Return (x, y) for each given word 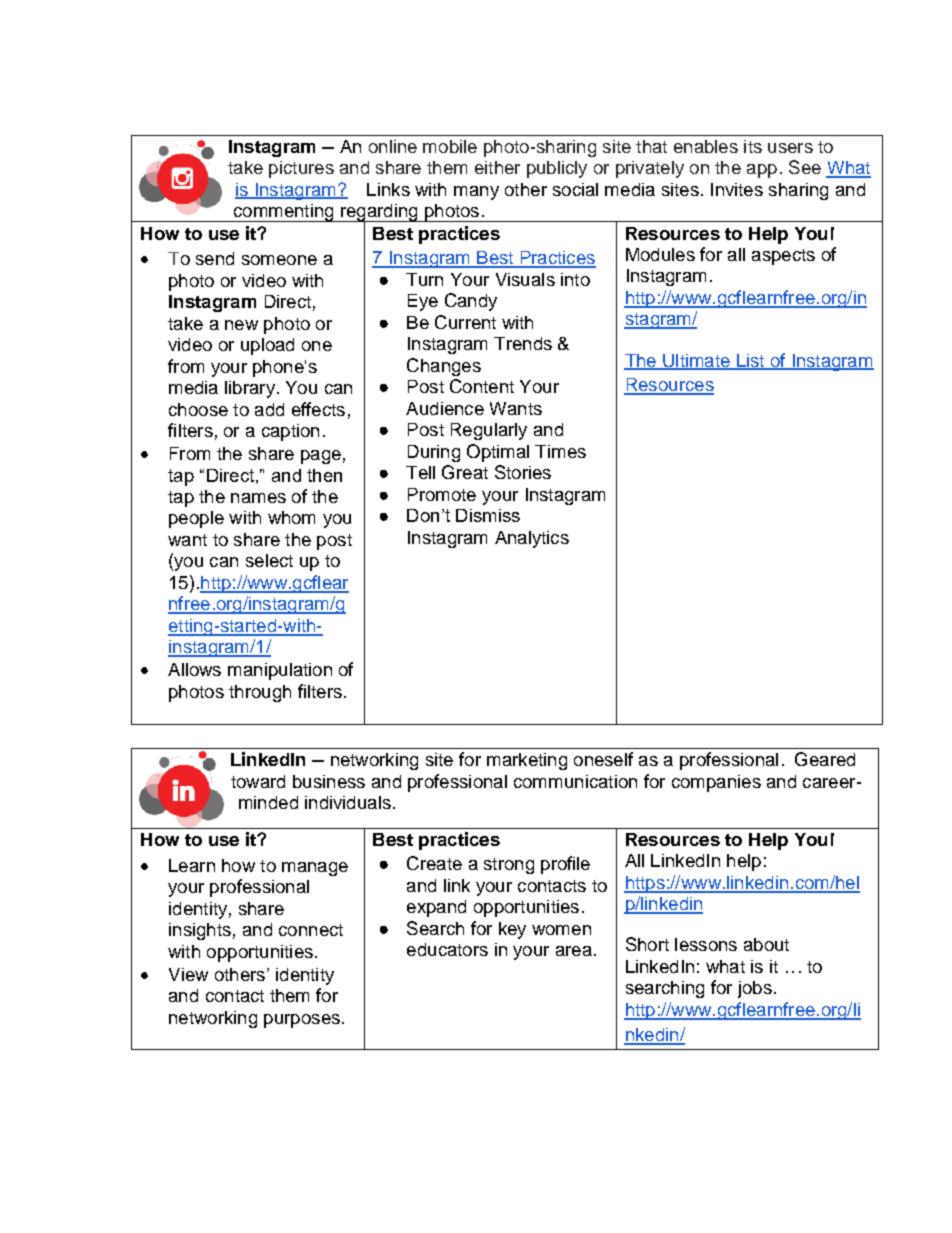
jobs (755, 989)
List (750, 361)
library (250, 389)
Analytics (532, 539)
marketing (527, 761)
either (497, 167)
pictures (301, 169)
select (269, 560)
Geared (825, 759)
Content (482, 386)
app (762, 171)
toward (258, 781)
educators (447, 949)
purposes (302, 1021)
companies (716, 783)
